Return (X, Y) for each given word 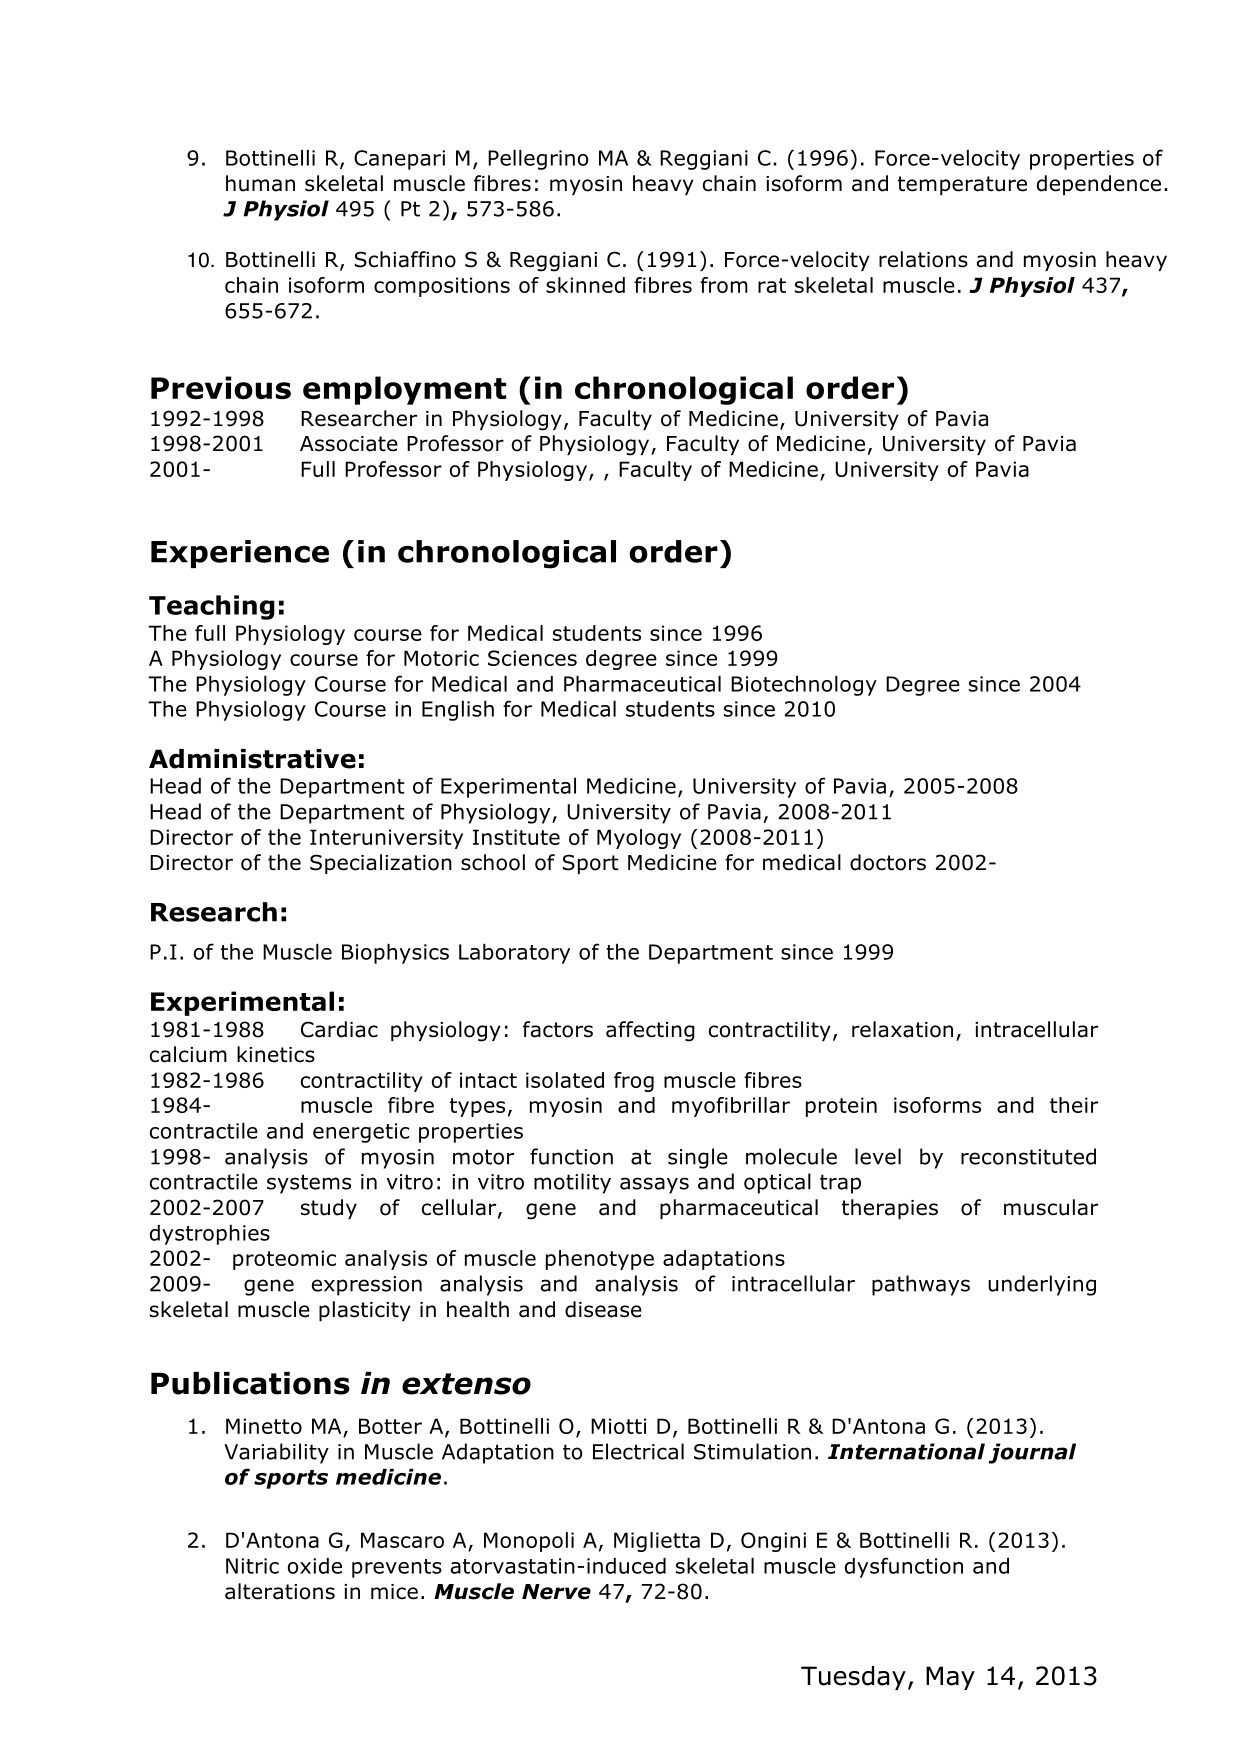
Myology (639, 839)
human (260, 183)
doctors (888, 862)
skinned (585, 285)
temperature (962, 185)
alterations (280, 1591)
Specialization (381, 864)
